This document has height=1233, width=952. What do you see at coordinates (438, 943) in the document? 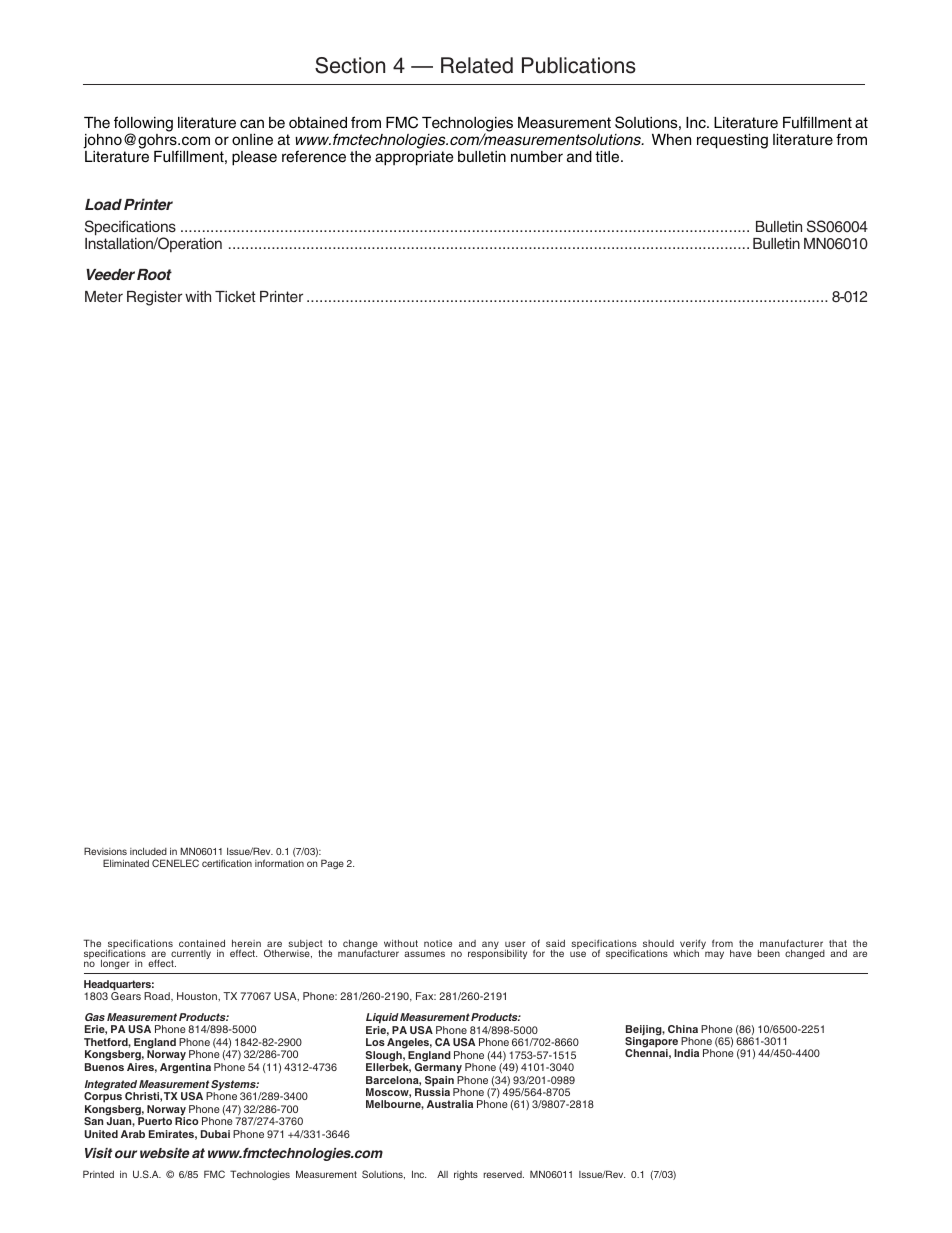
I see `notice` at bounding box center [438, 943].
